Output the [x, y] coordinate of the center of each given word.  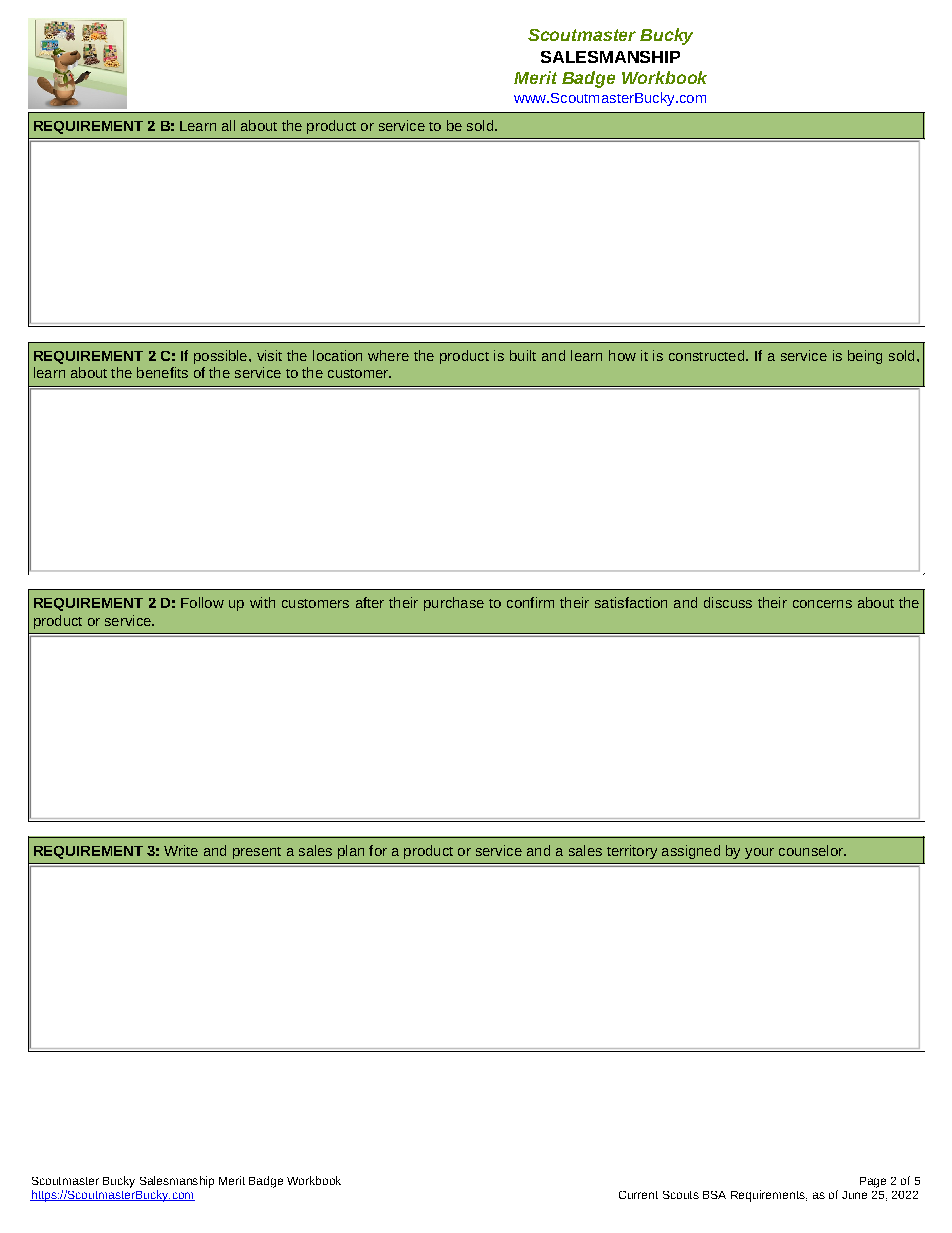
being [865, 357]
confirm [530, 602]
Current [638, 1195]
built [523, 355]
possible [222, 357]
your [759, 853]
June [854, 1195]
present [257, 853]
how [622, 355]
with [262, 602]
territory [632, 852]
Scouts [681, 1195]
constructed [708, 355]
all [228, 125]
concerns [822, 604]
